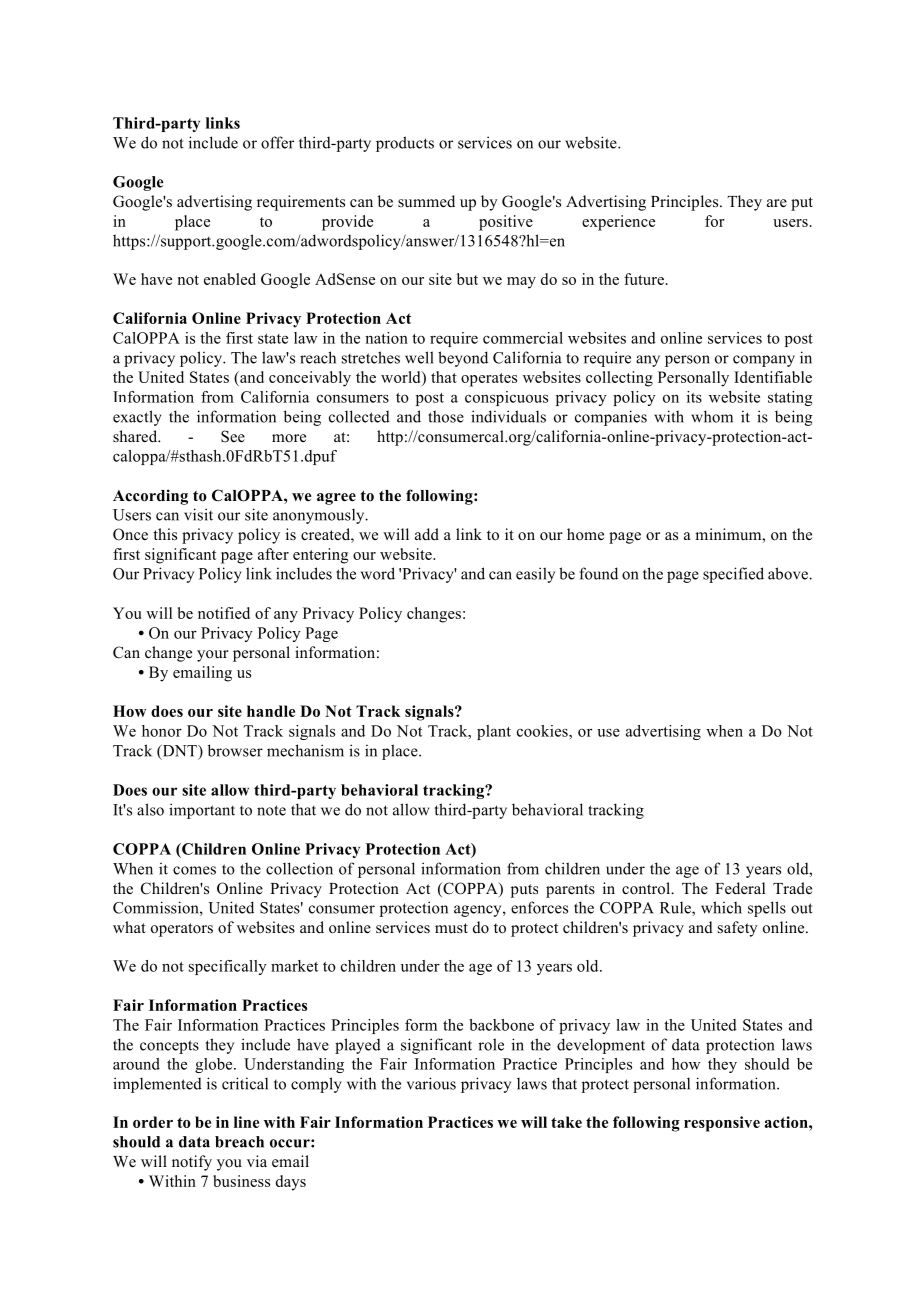 The height and width of the screenshot is (1308, 924). I want to click on specified, so click(733, 575).
